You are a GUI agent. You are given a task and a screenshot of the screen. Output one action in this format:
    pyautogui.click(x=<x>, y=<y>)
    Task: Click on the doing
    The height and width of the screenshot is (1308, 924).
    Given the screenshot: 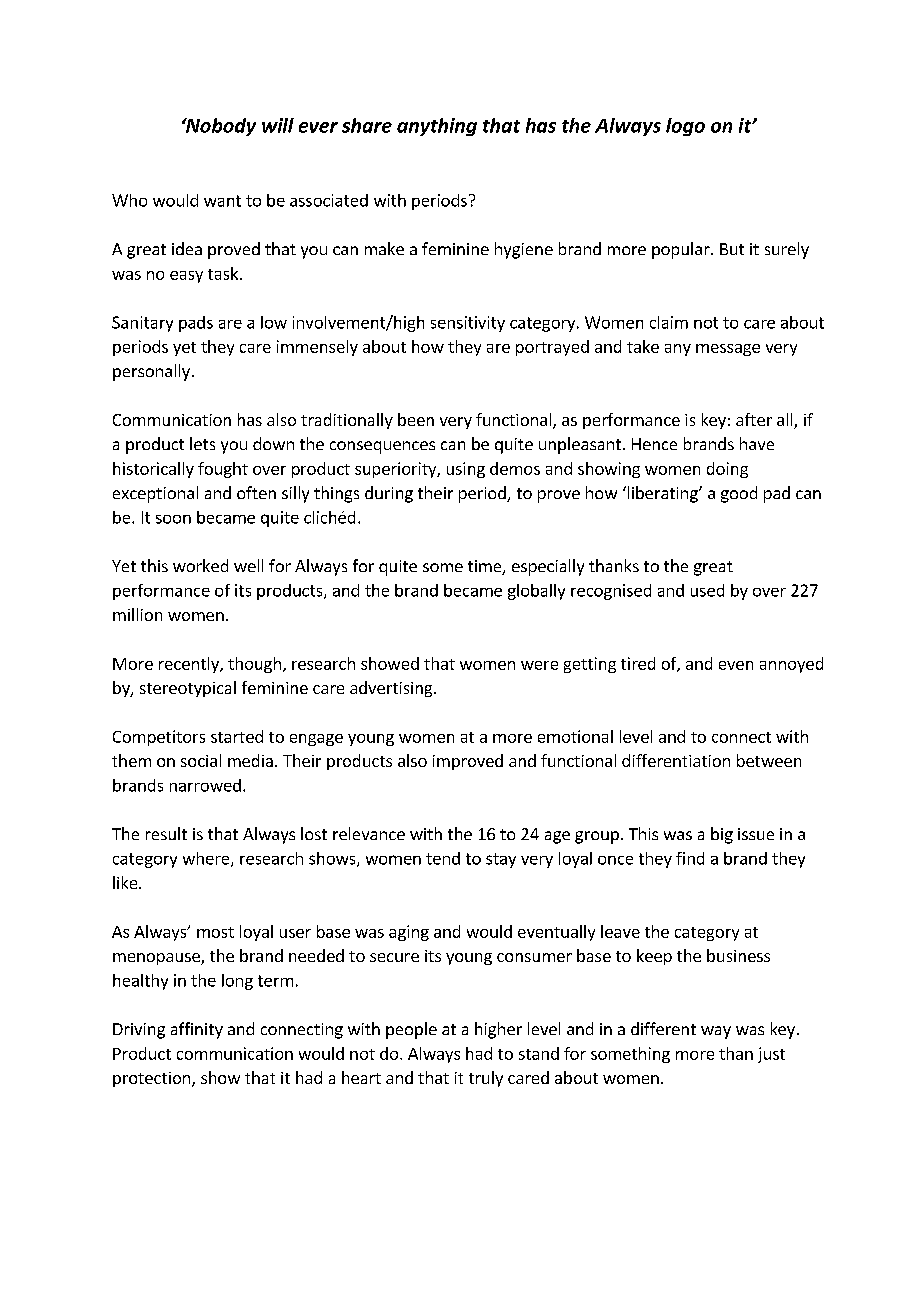 What is the action you would take?
    pyautogui.click(x=727, y=470)
